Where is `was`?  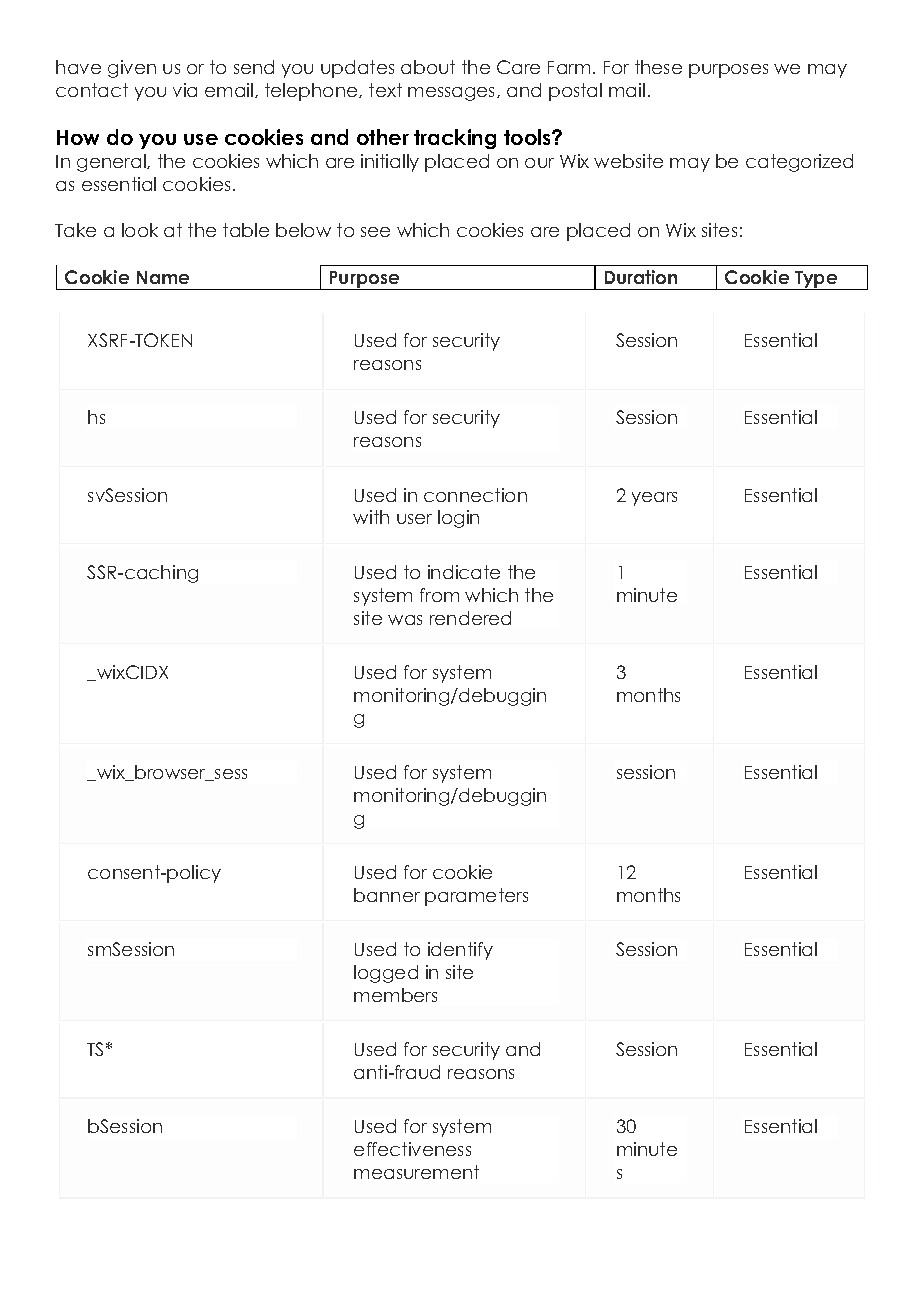
was is located at coordinates (405, 620).
